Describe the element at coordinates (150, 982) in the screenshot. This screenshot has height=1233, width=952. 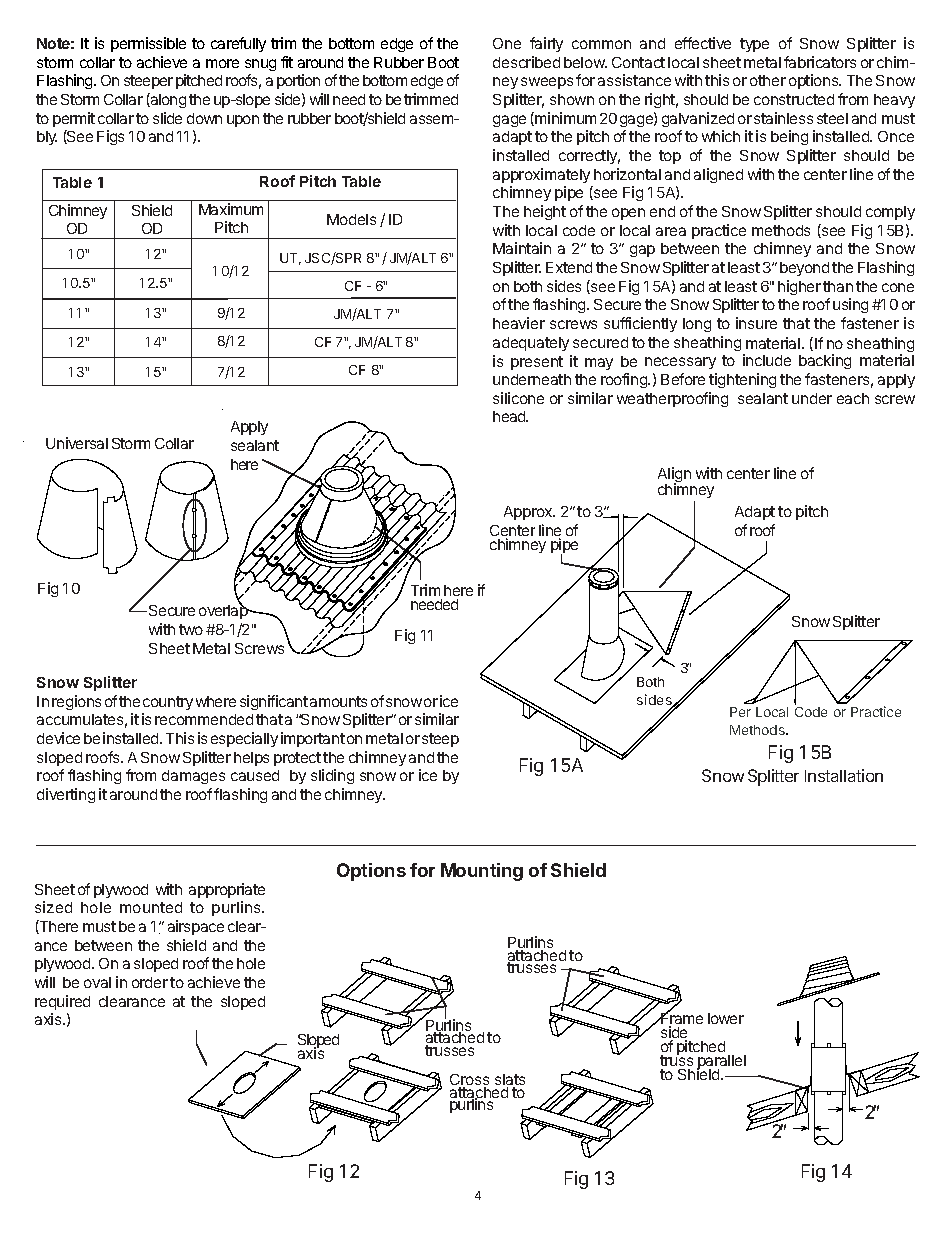
I see `order` at that location.
